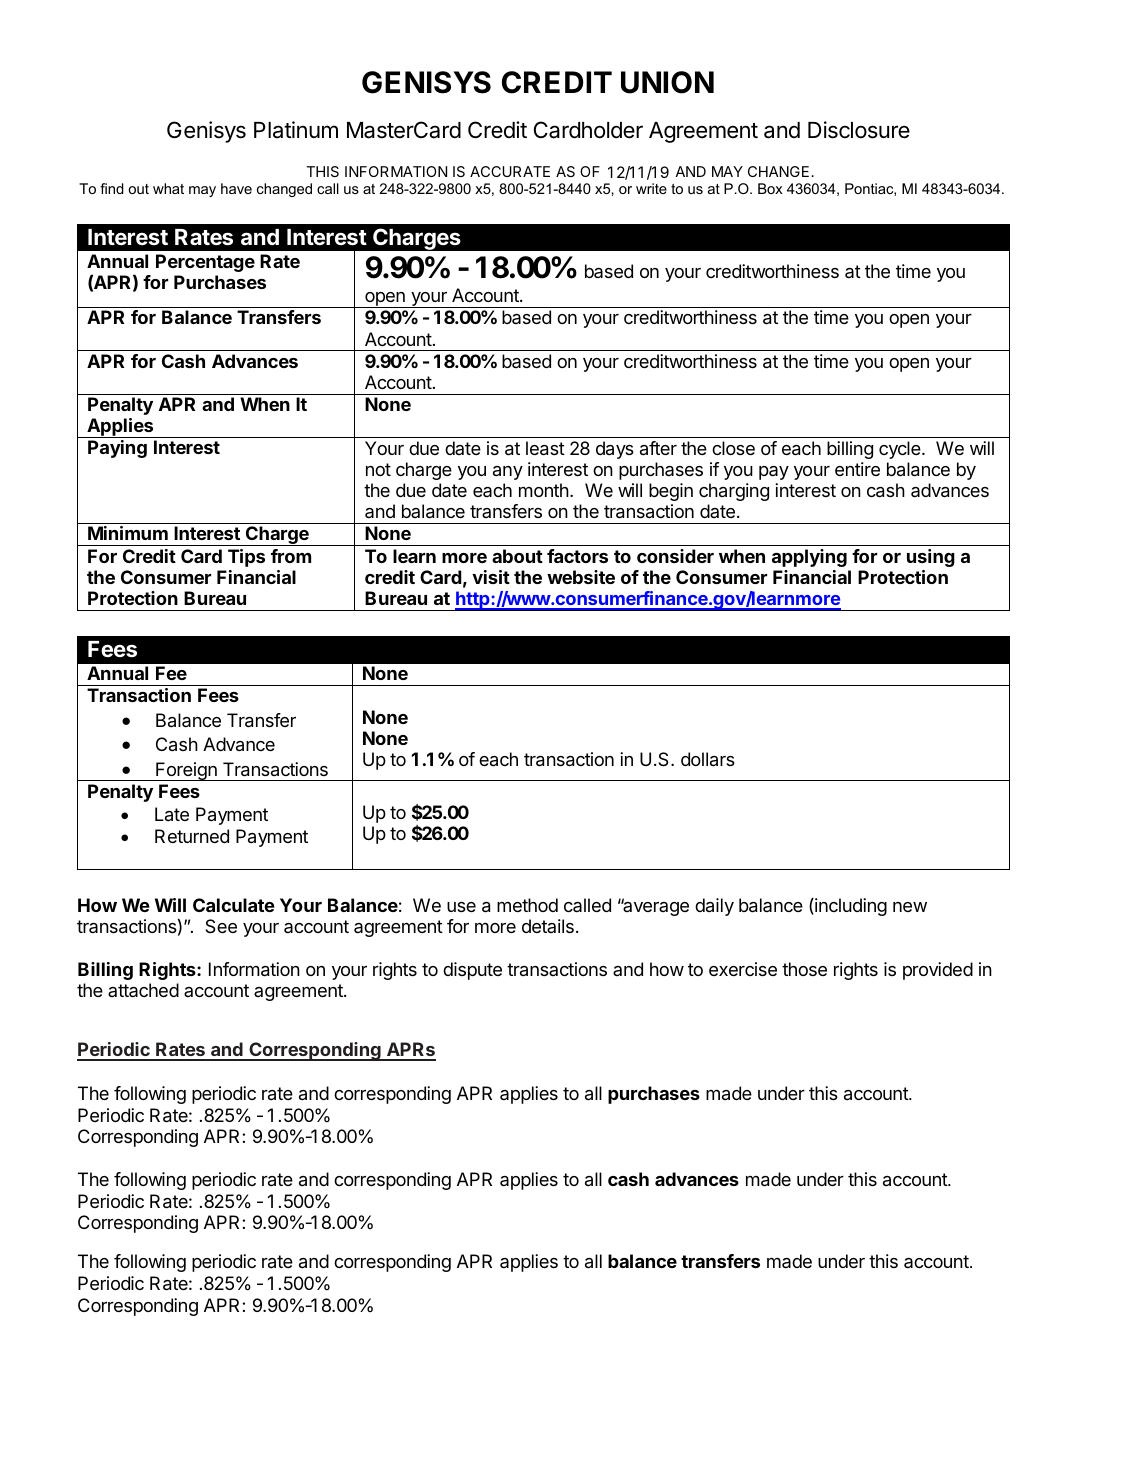  I want to click on dollars, so click(708, 759).
